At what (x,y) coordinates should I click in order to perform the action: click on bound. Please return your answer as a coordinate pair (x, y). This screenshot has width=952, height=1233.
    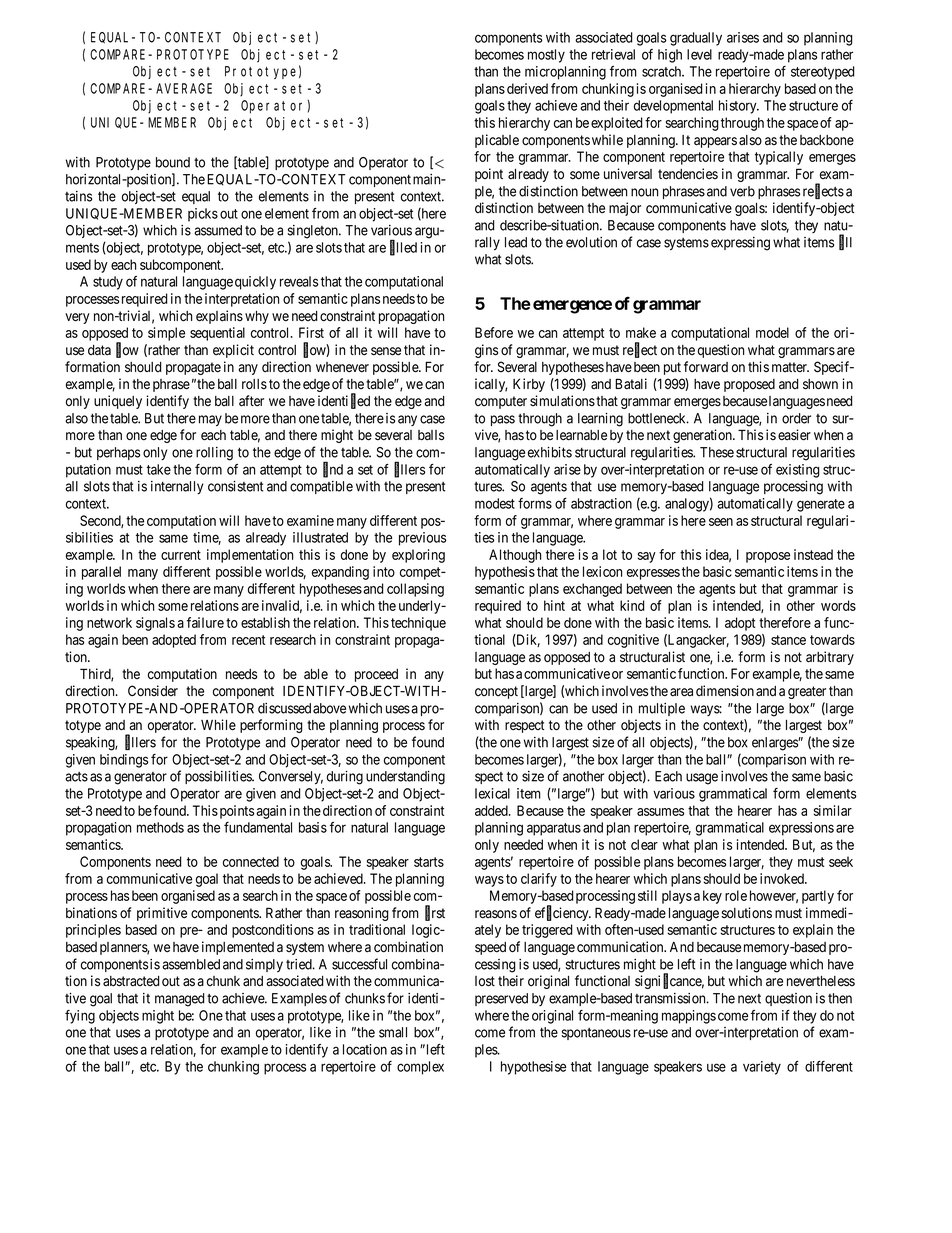
    Looking at the image, I should click on (173, 162).
